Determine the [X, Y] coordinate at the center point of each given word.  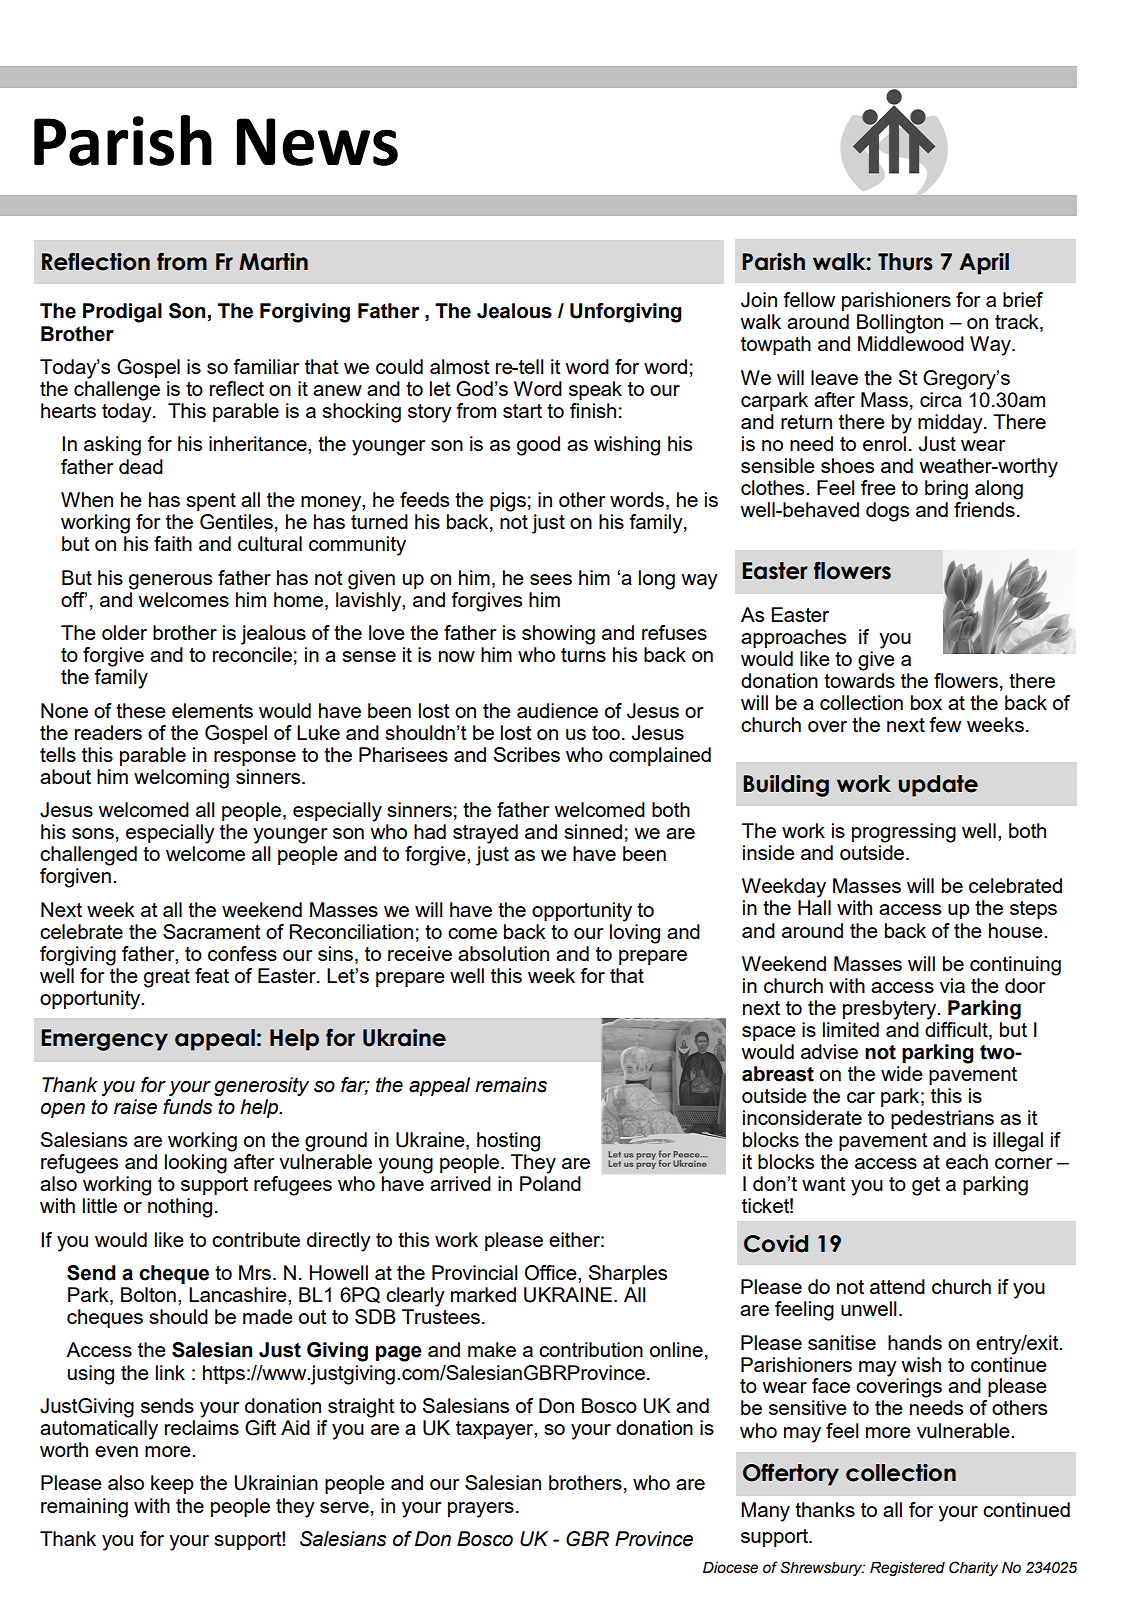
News [317, 142]
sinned [593, 831]
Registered [907, 1569]
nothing [180, 1208]
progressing [904, 833]
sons [93, 833]
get [926, 1186]
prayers [481, 1510]
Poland [550, 1183]
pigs [508, 502]
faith [173, 543]
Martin [273, 261]
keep [172, 1484]
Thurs [905, 262]
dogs [887, 512]
